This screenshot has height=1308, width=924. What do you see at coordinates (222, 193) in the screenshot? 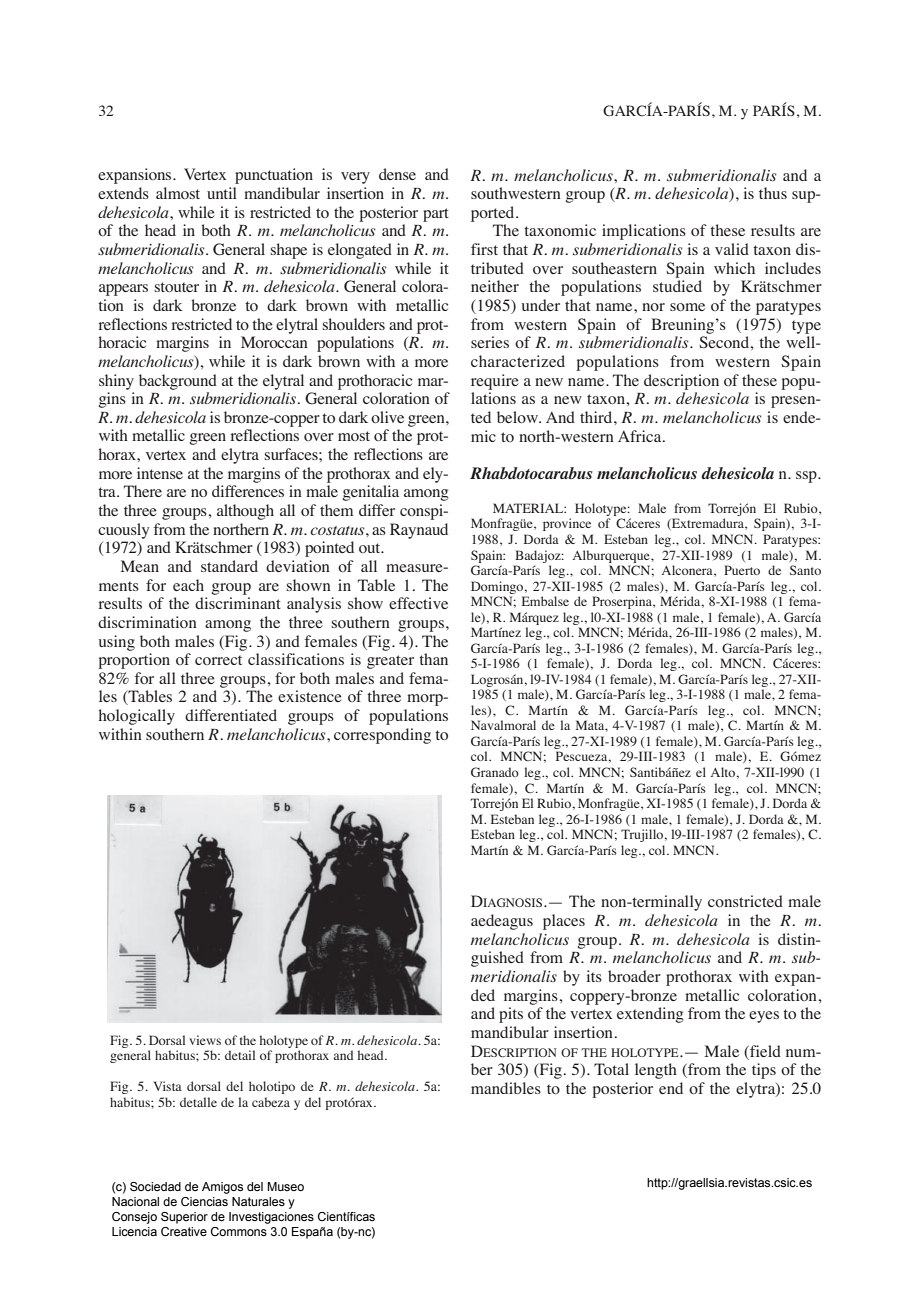
I see `until` at bounding box center [222, 193].
